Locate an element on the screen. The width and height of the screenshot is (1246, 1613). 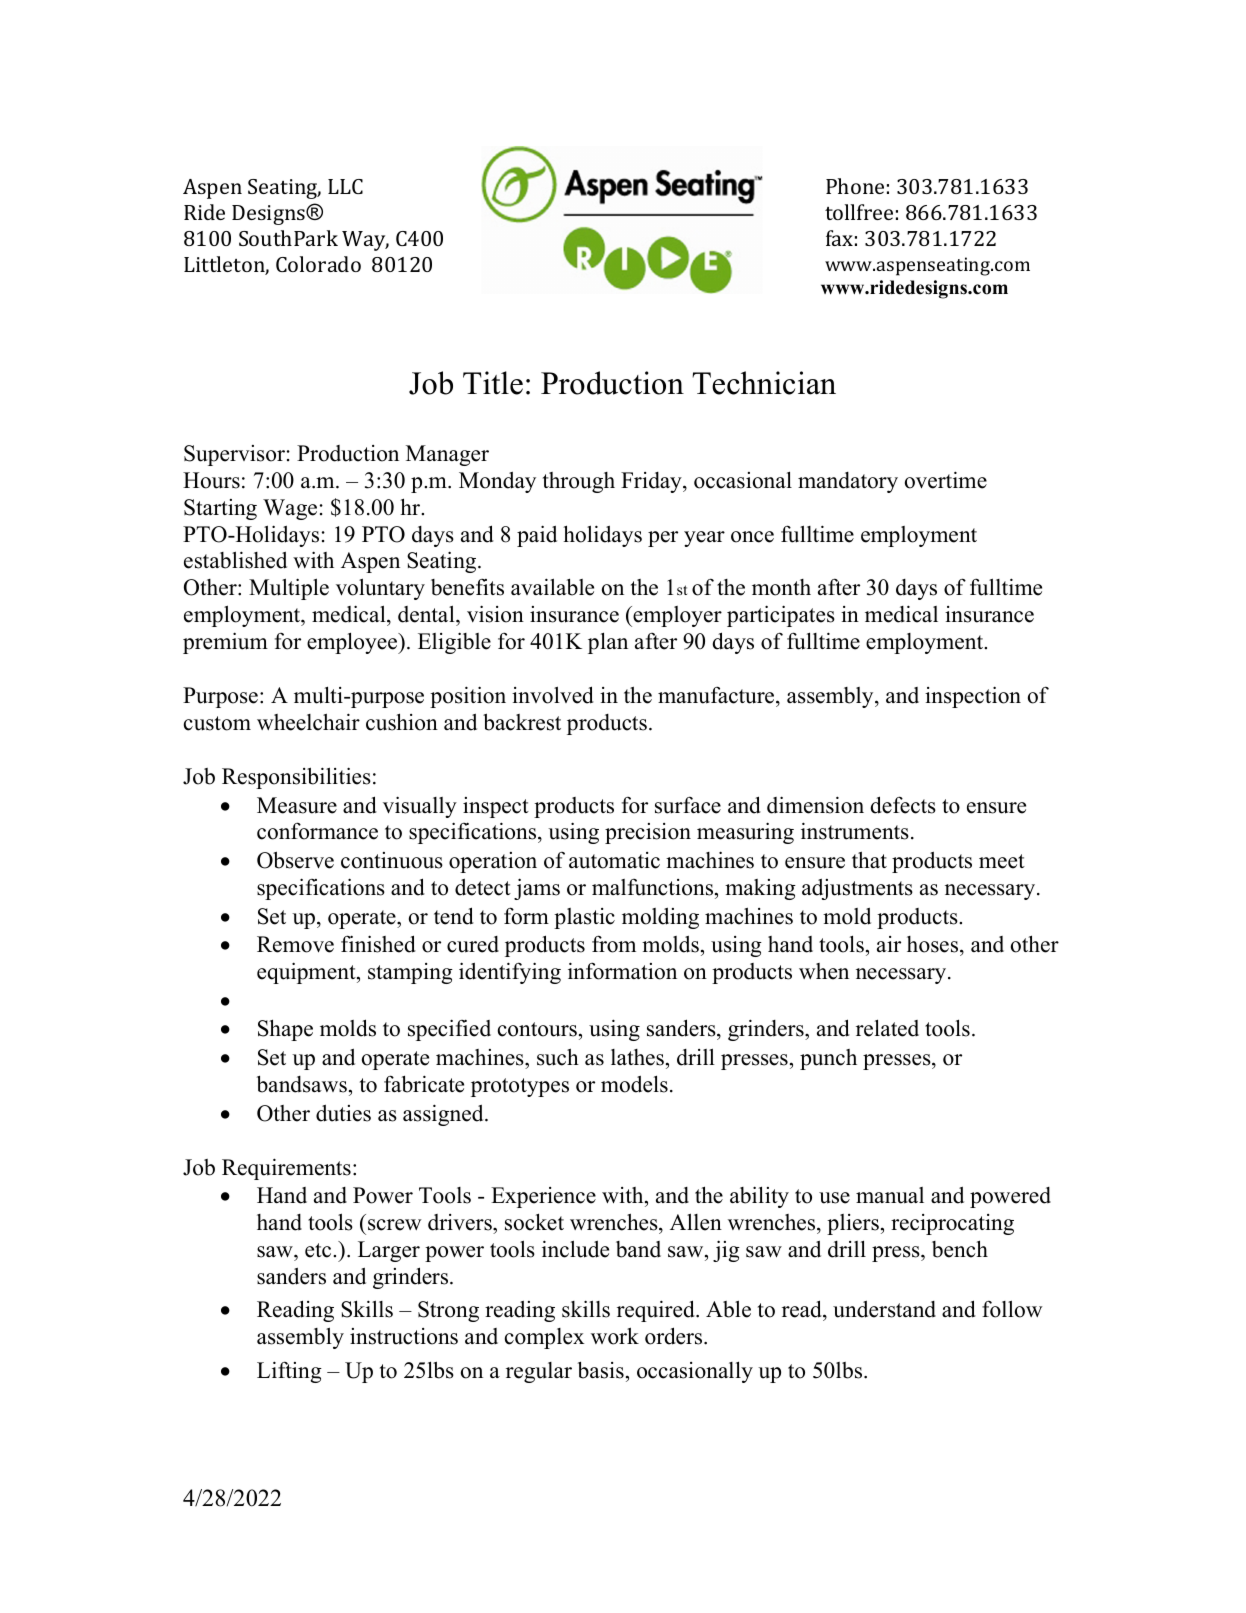
Shape is located at coordinates (285, 1030).
